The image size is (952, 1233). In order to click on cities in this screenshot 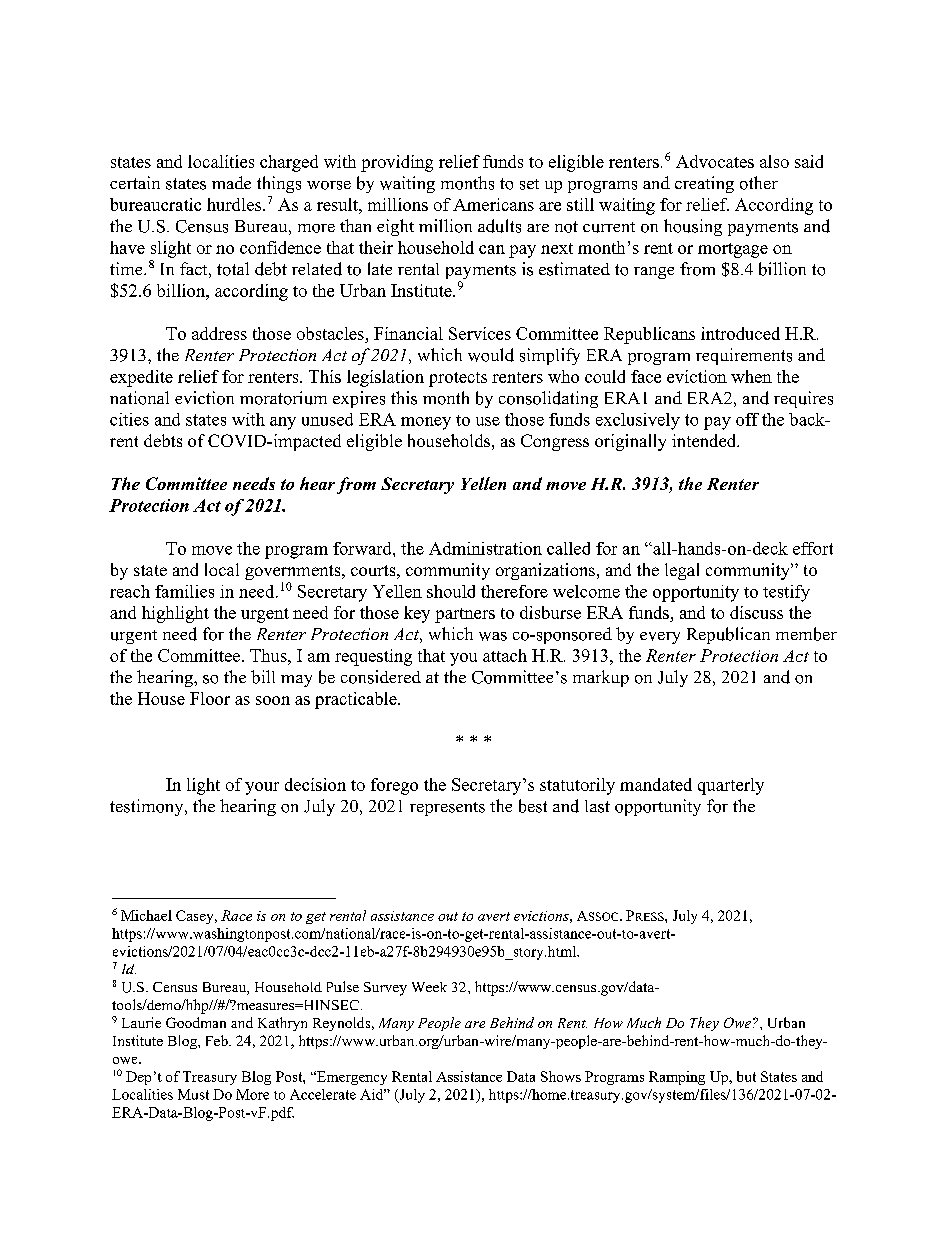, I will do `click(129, 419)`.
